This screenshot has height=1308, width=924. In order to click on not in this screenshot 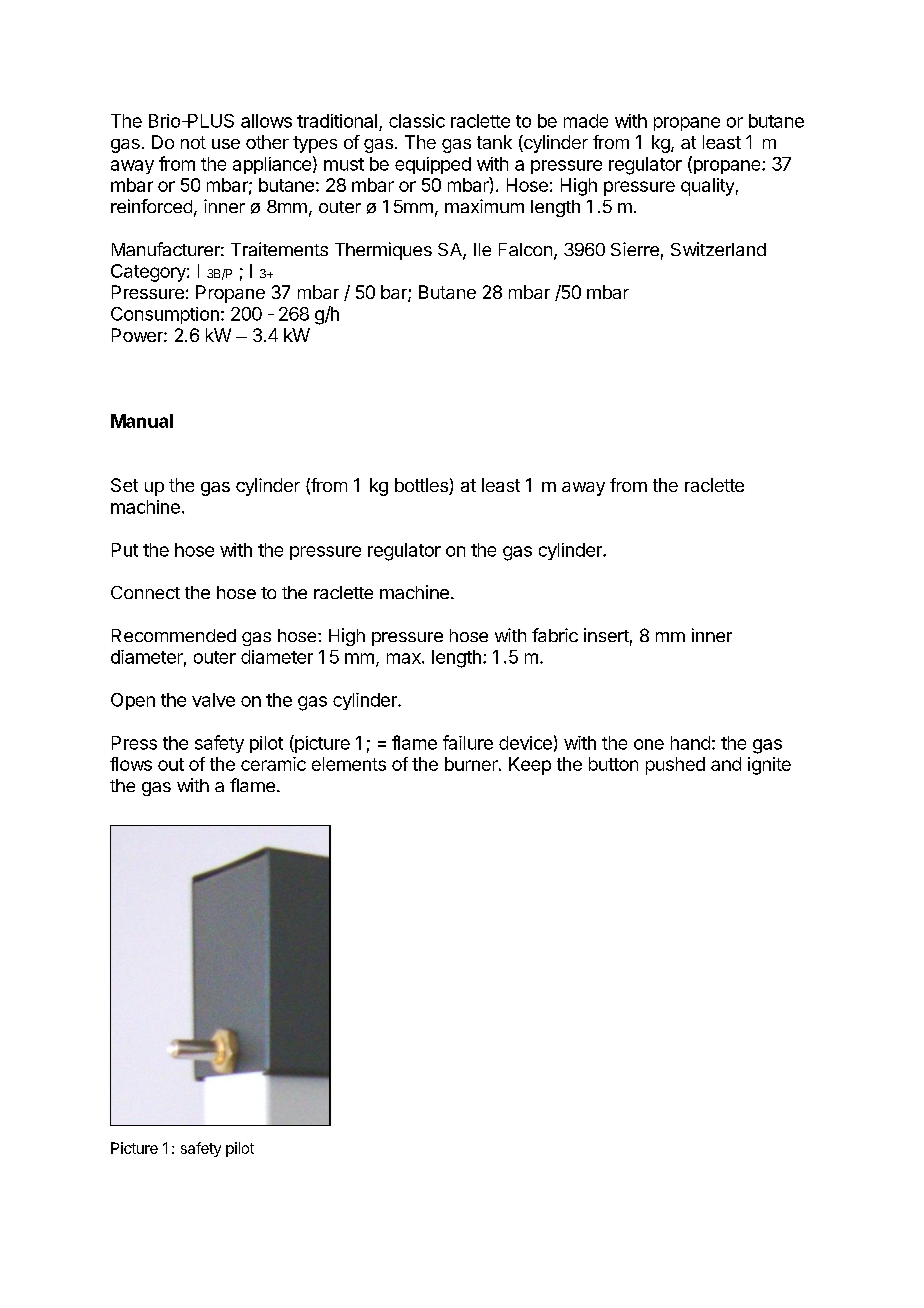, I will do `click(193, 142)`.
